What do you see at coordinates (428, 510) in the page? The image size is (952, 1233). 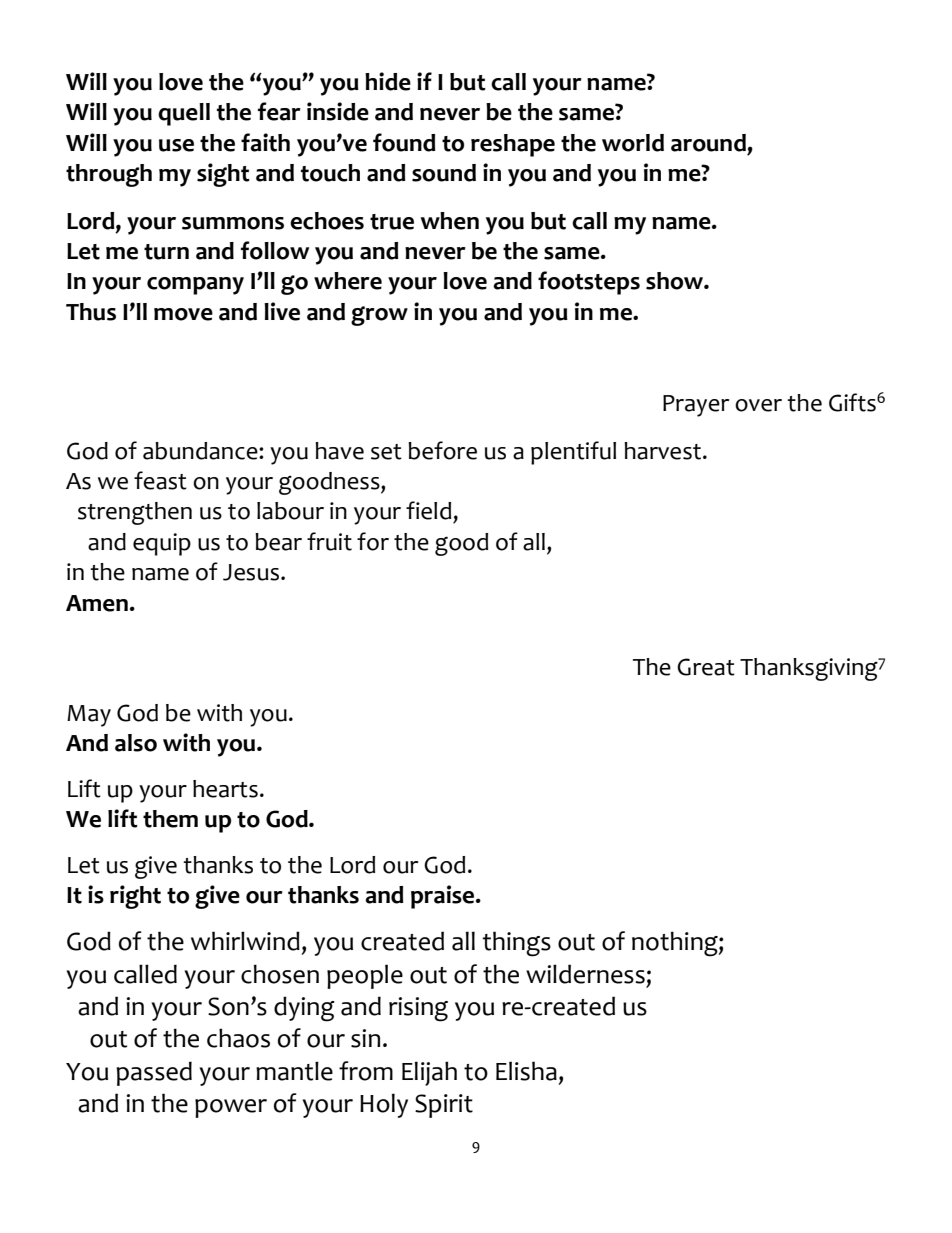 I see `field` at bounding box center [428, 510].
